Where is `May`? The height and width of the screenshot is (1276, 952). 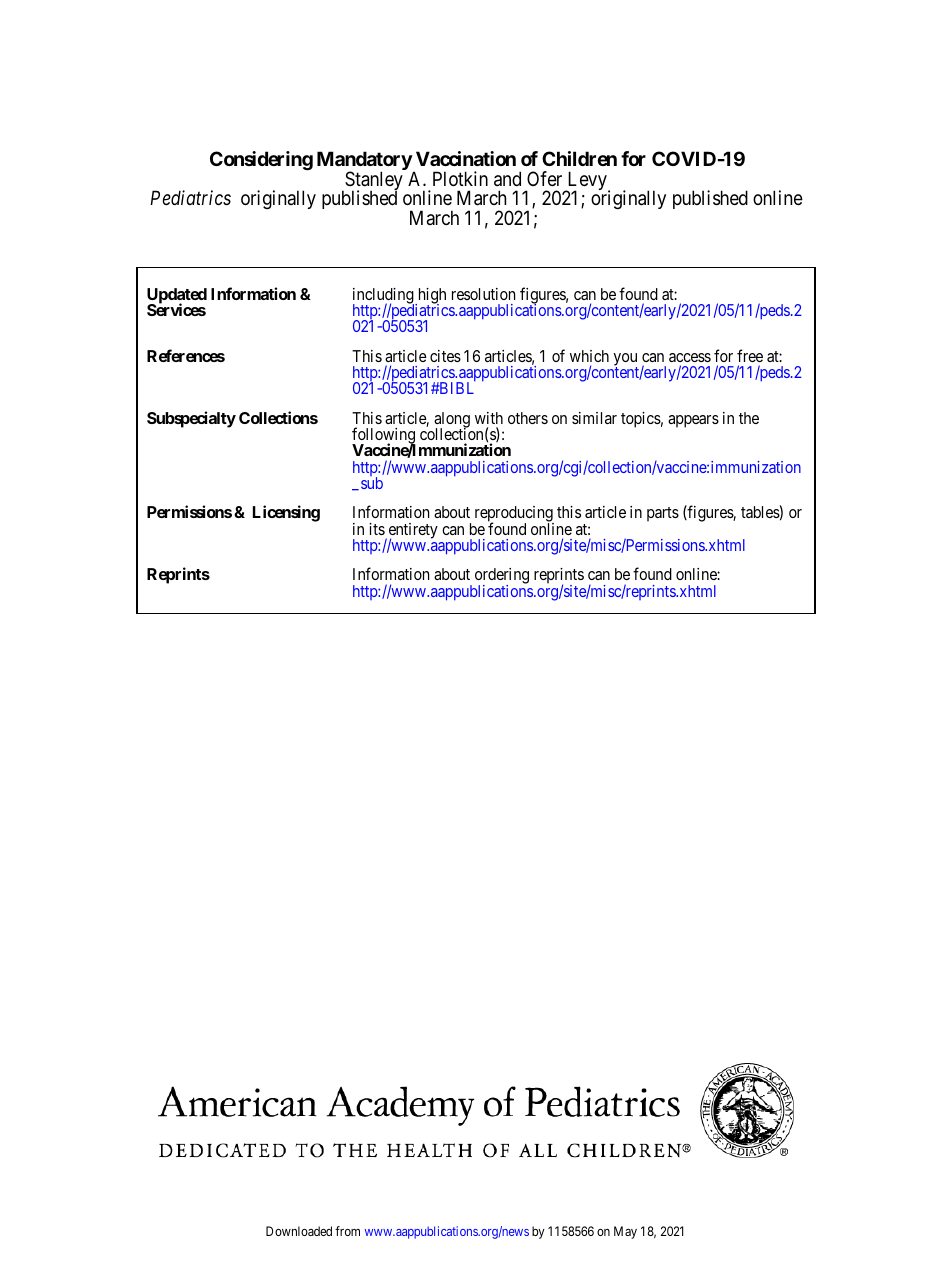
May is located at coordinates (625, 1232).
